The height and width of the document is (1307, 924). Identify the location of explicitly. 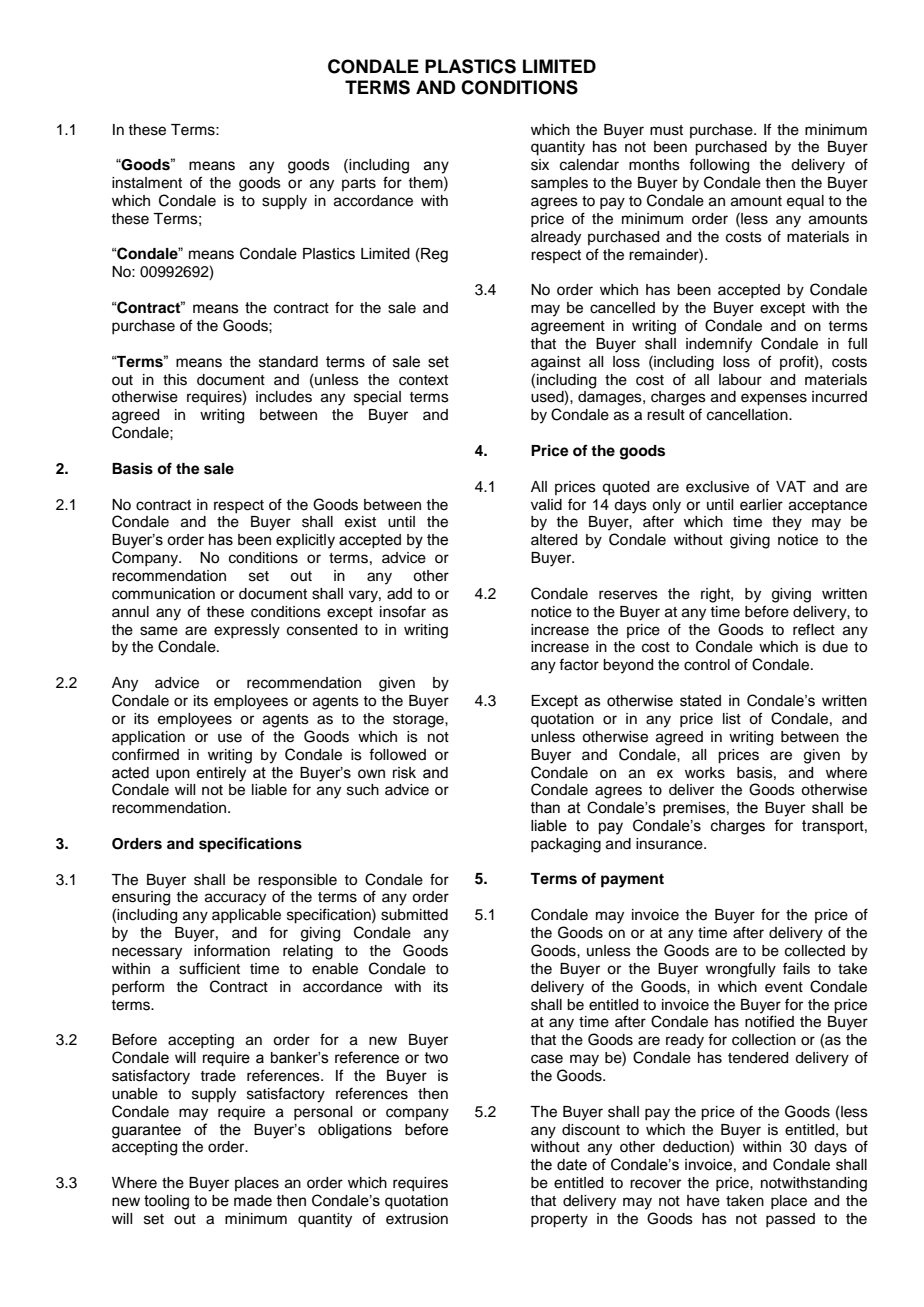
(305, 541).
